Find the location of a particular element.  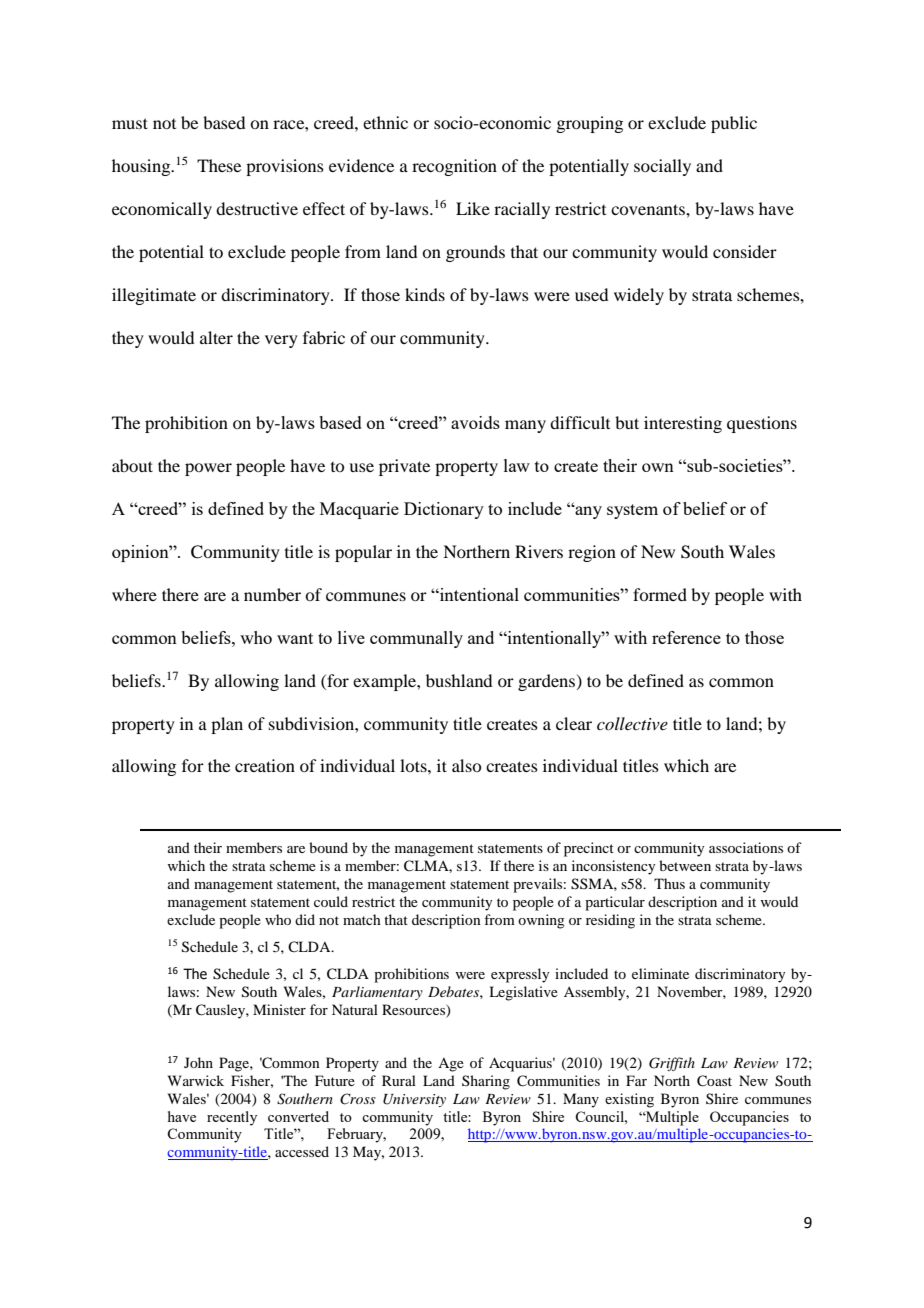

plan is located at coordinates (227, 725).
